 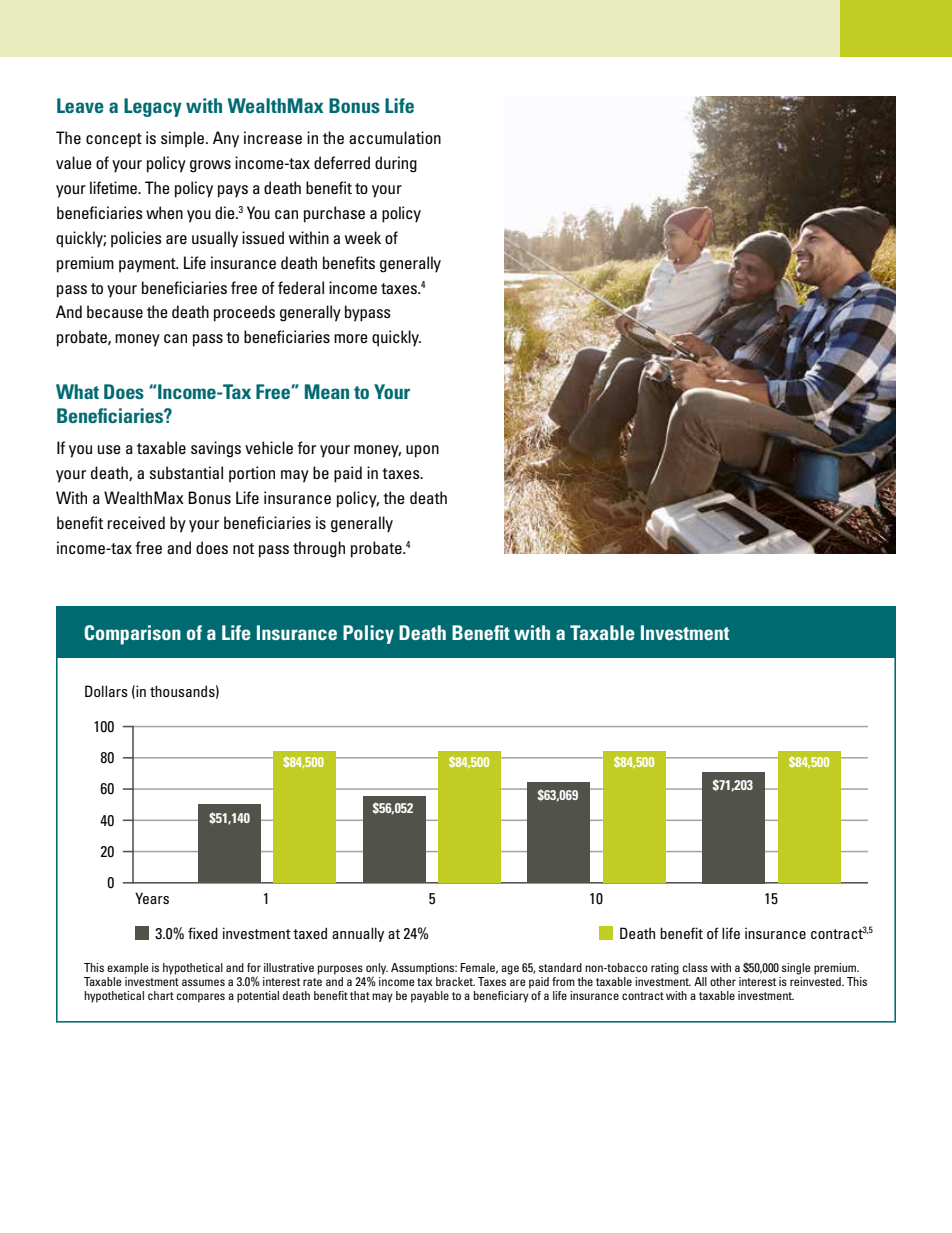 I want to click on savings, so click(x=216, y=449).
